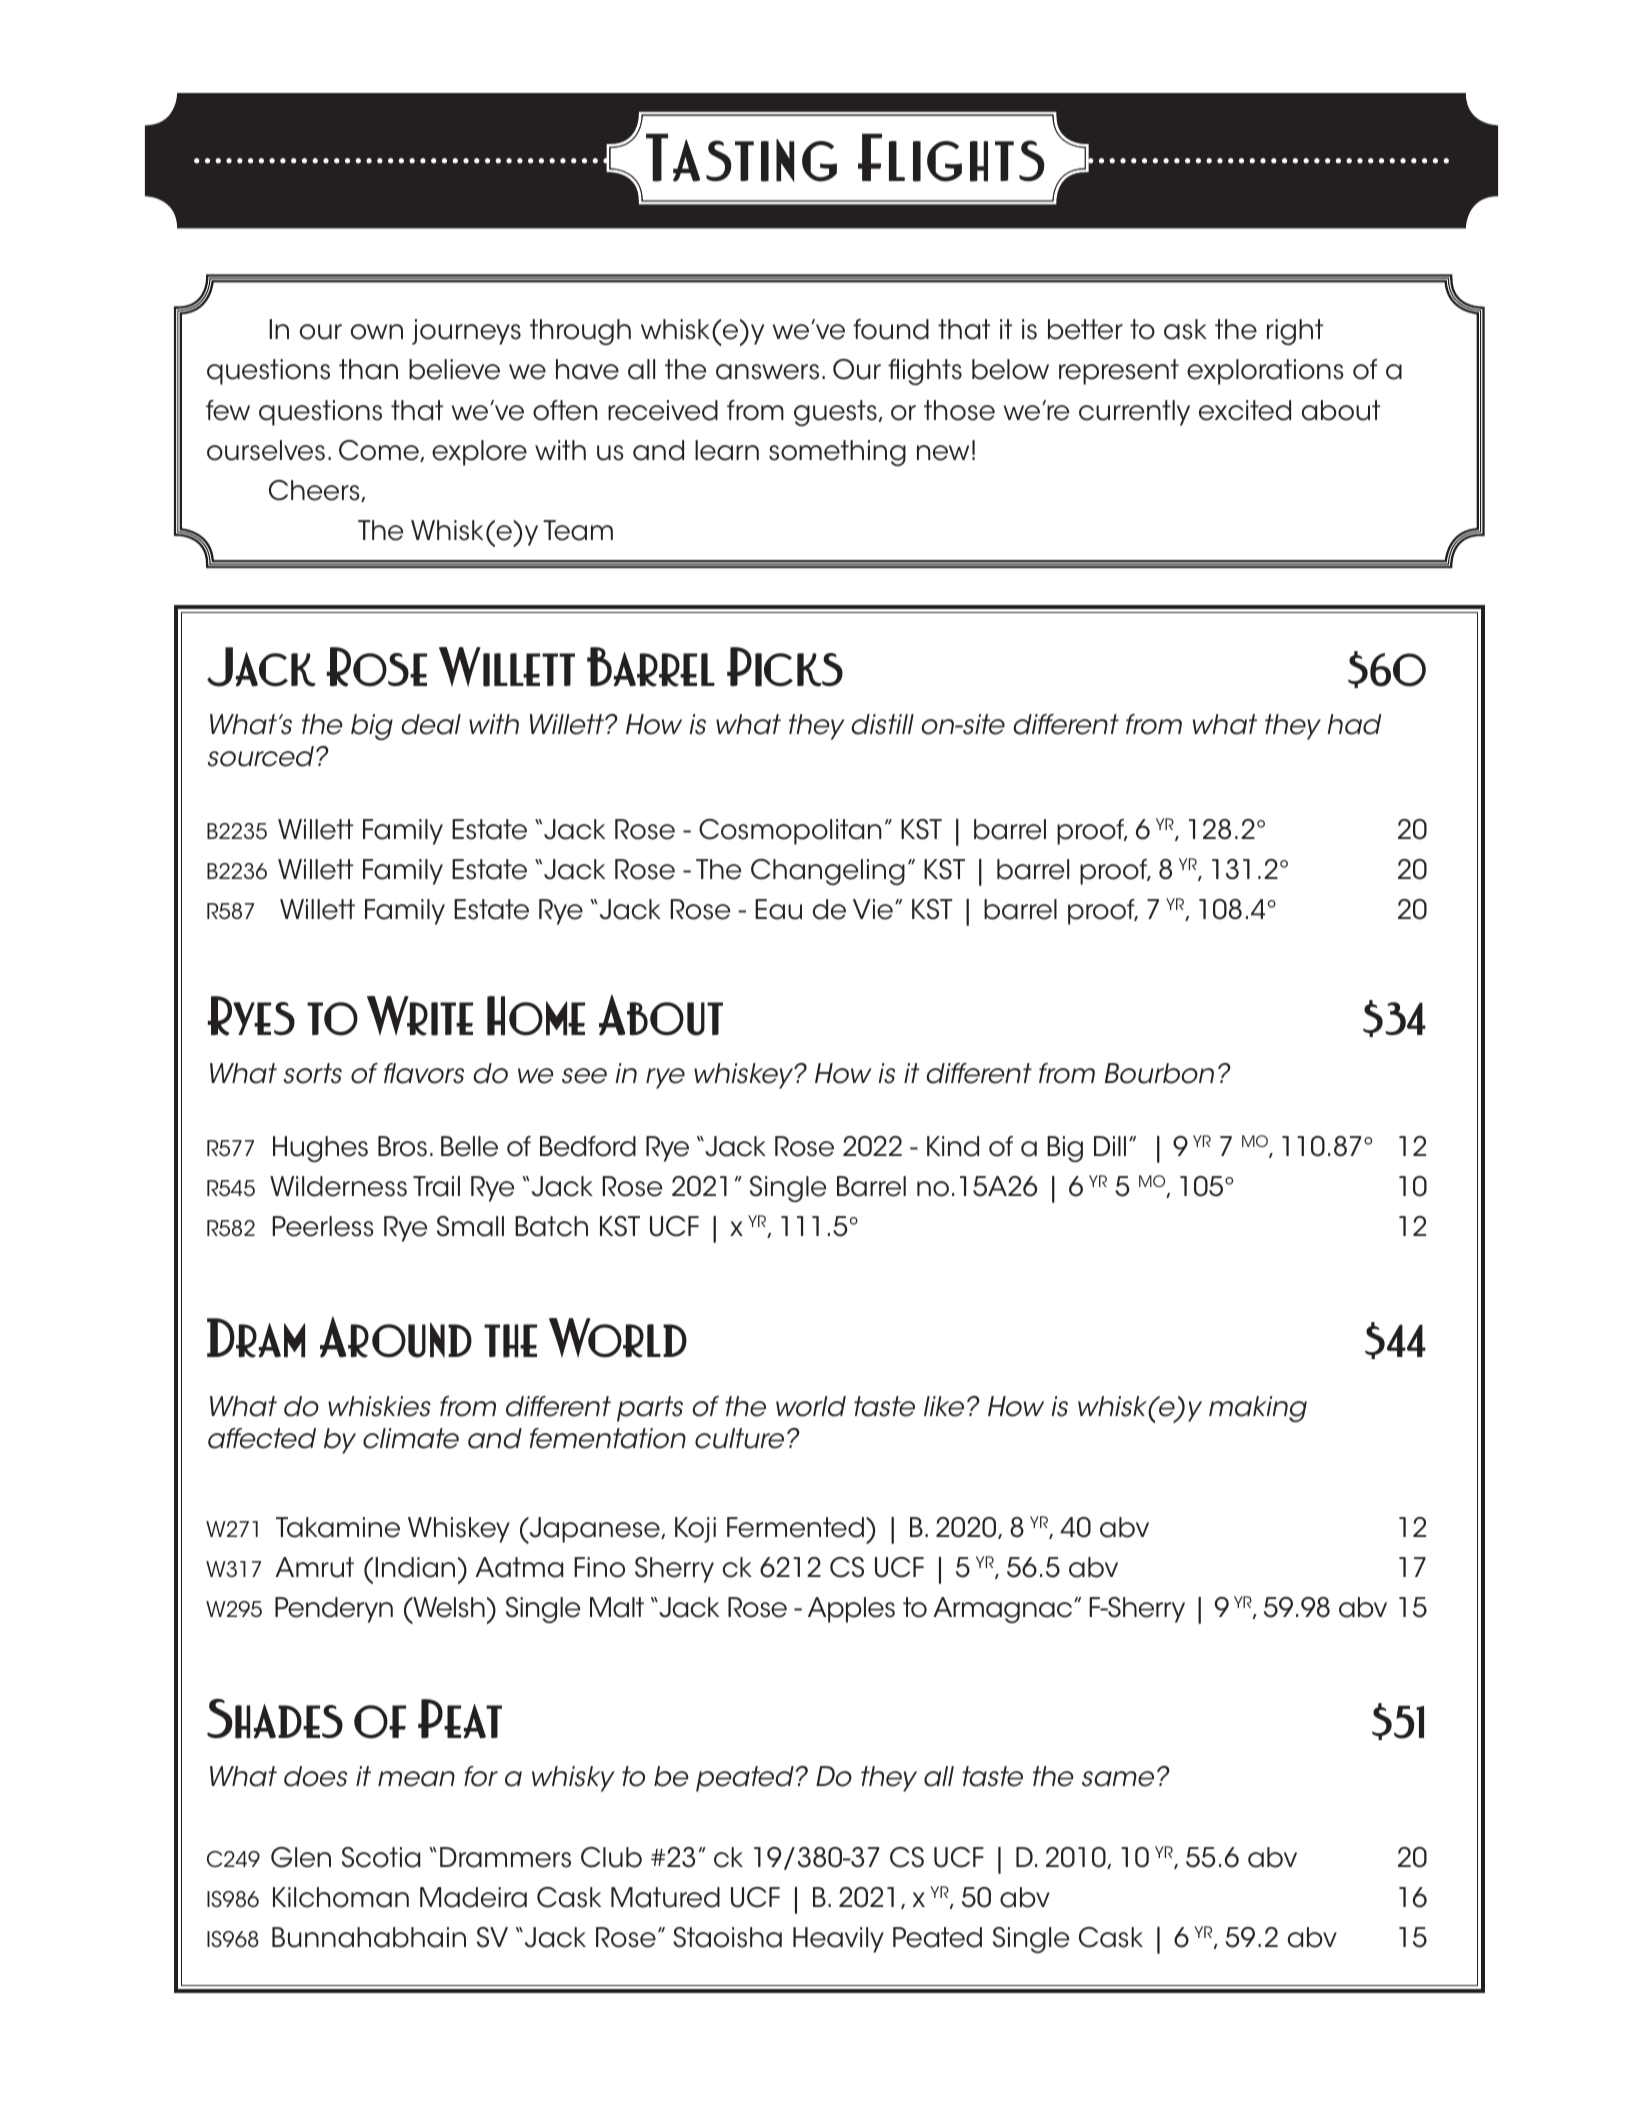  What do you see at coordinates (778, 909) in the image?
I see `Eau` at bounding box center [778, 909].
